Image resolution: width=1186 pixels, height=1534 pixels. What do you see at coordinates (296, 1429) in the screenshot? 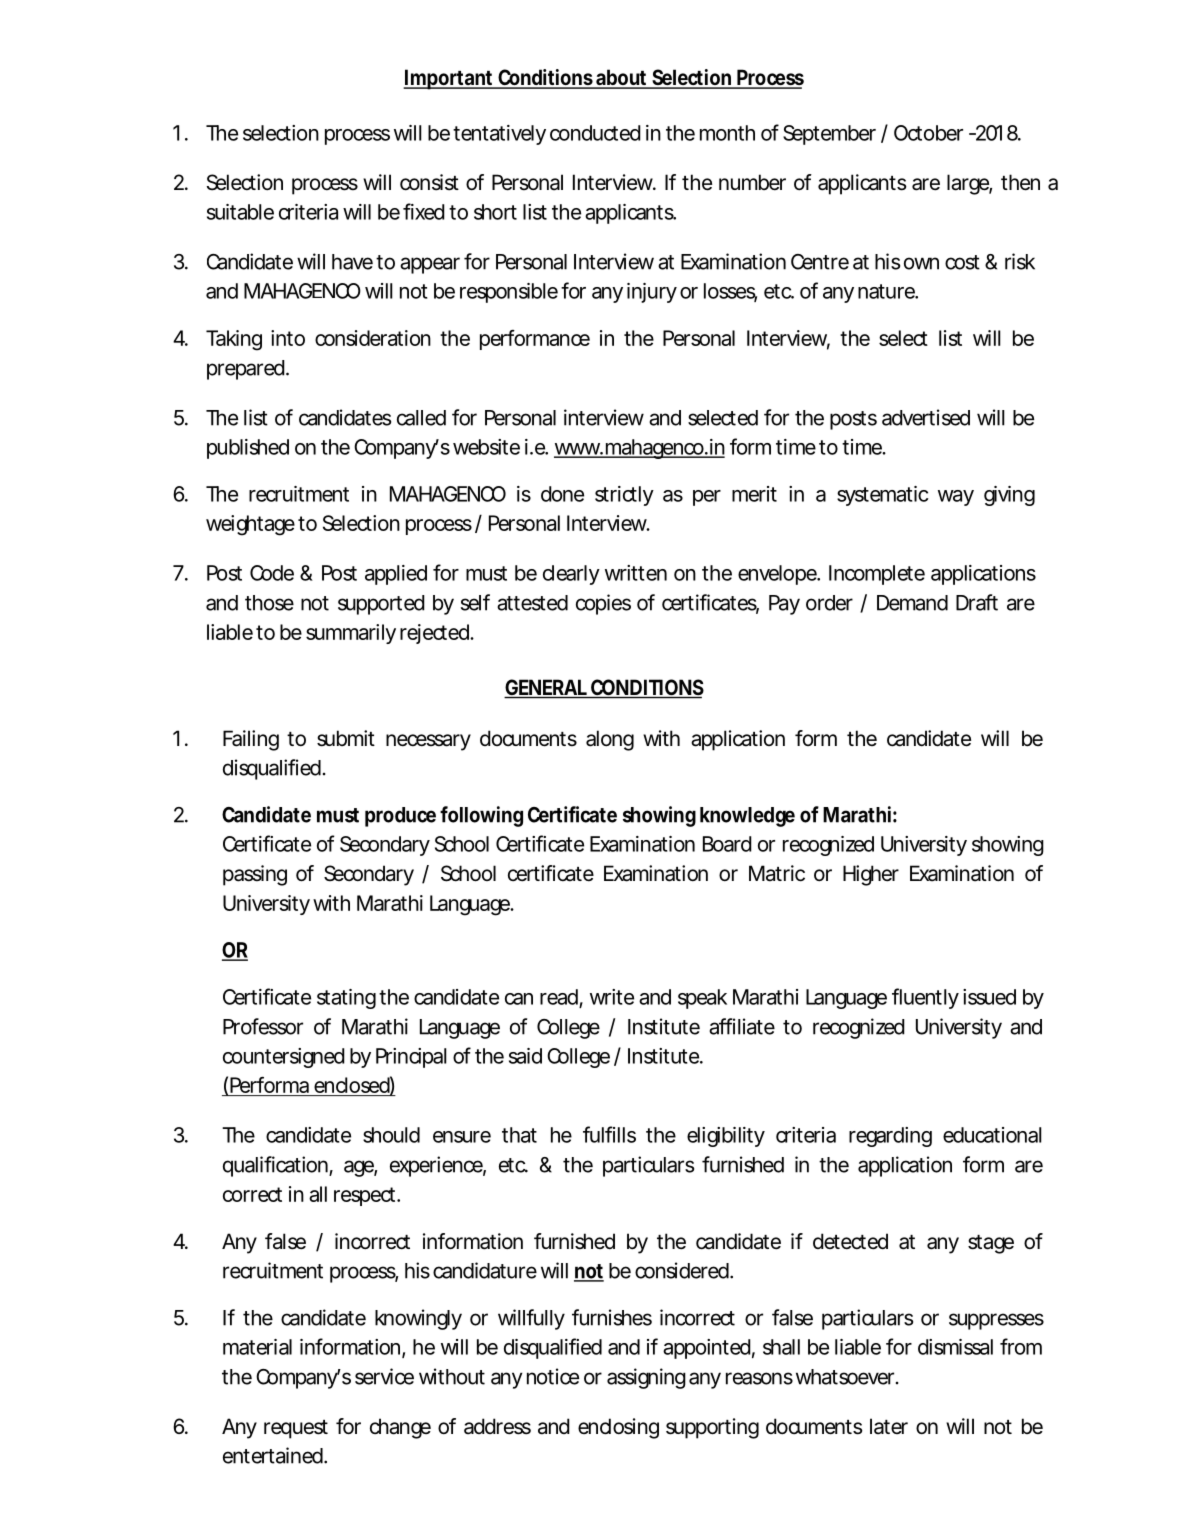
I see `request` at bounding box center [296, 1429].
